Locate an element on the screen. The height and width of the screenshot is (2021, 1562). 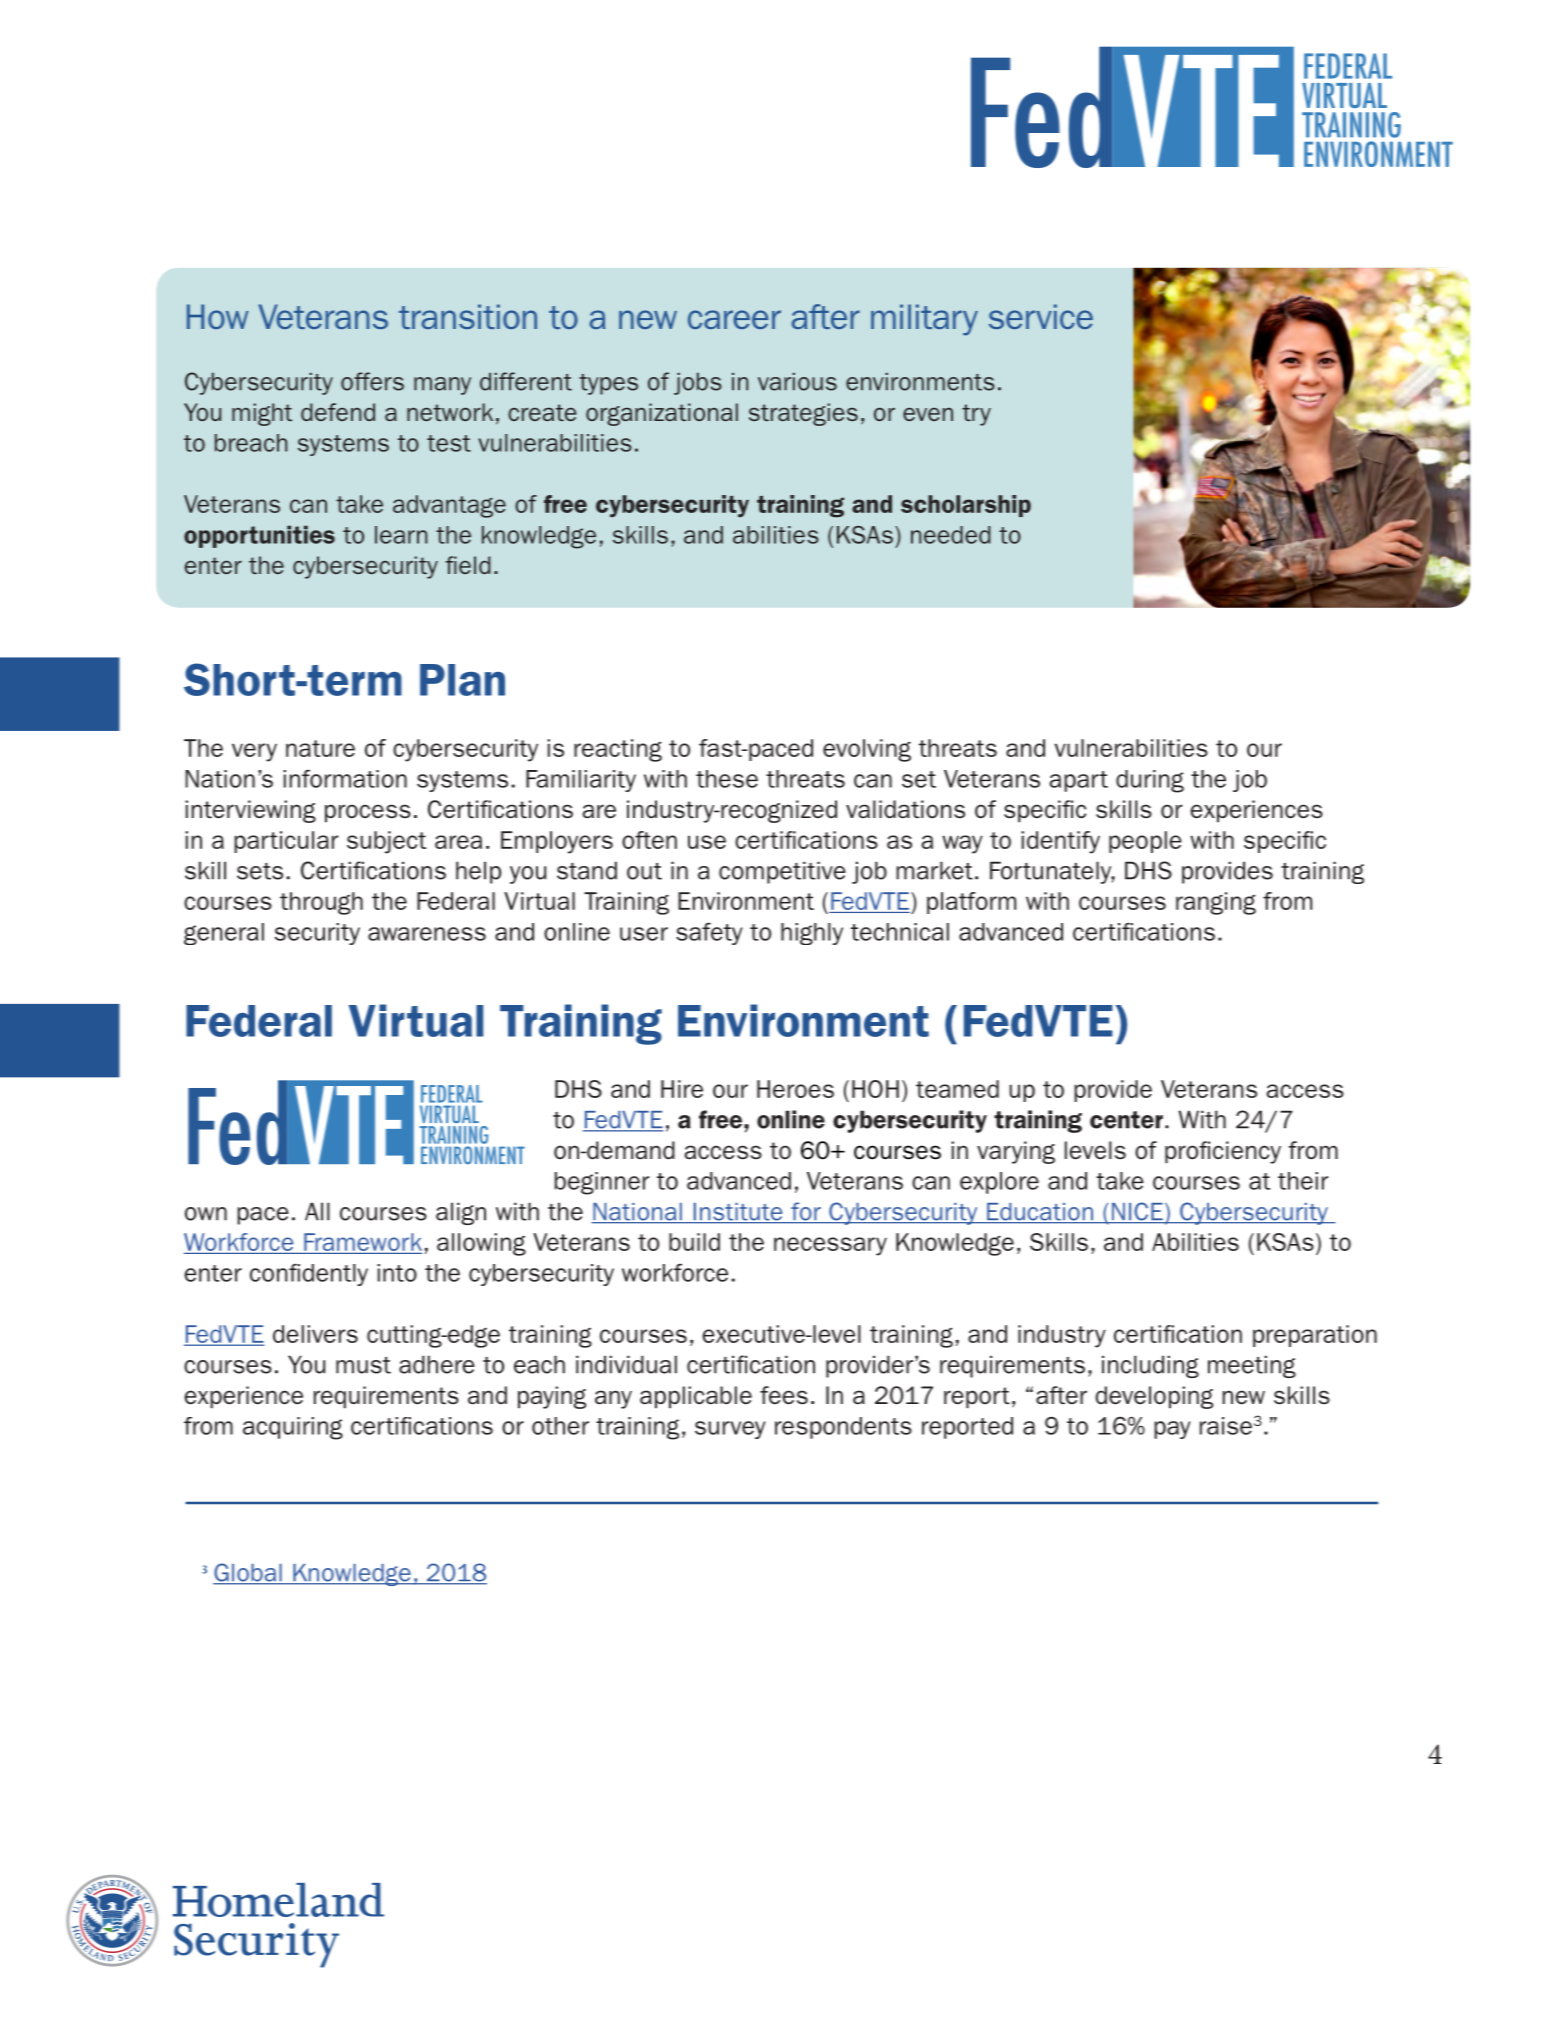
offers is located at coordinates (372, 381).
